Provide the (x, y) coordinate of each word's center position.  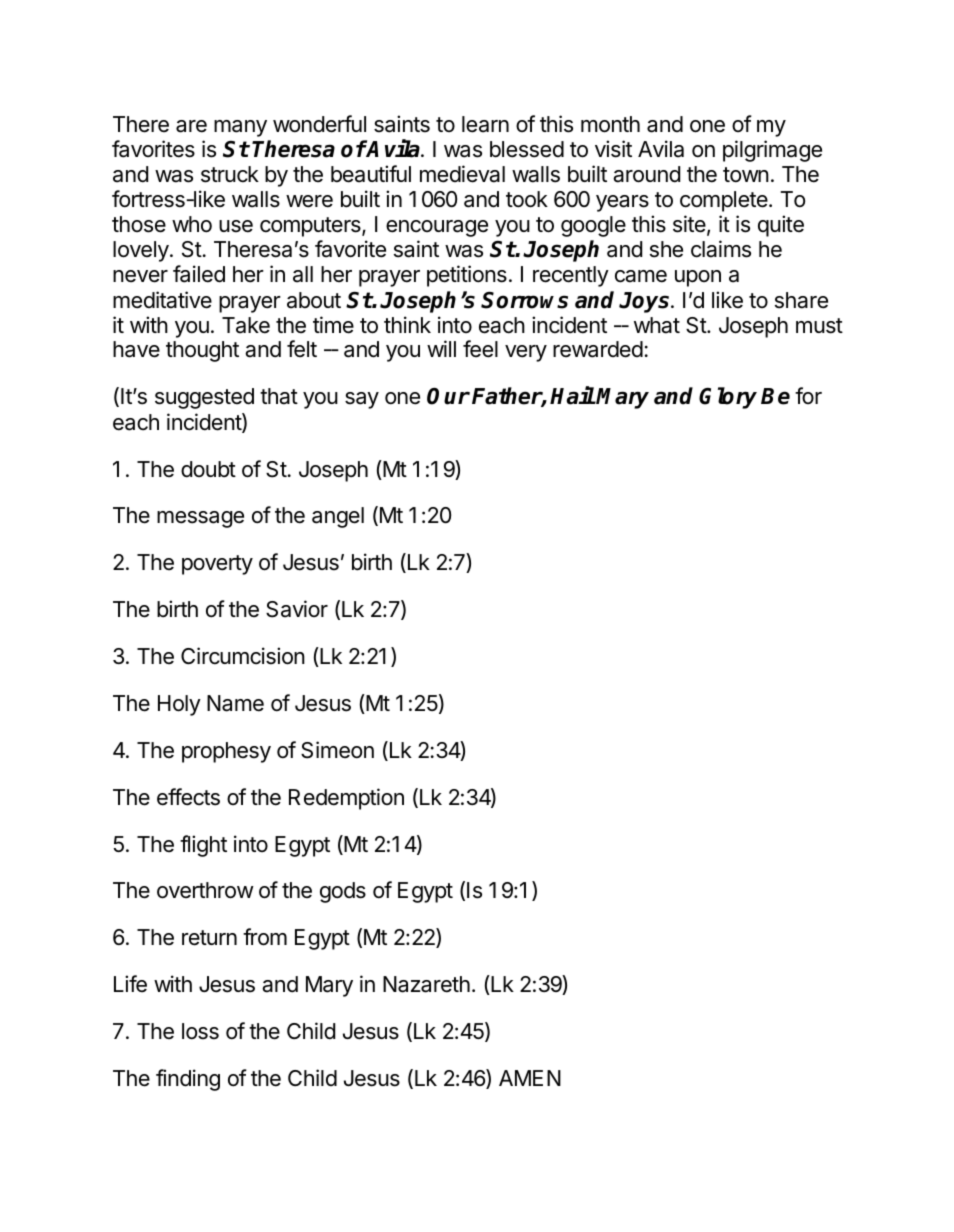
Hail (572, 396)
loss (200, 1031)
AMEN (530, 1078)
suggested (204, 398)
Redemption (346, 799)
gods (343, 892)
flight (203, 846)
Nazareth (426, 984)
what (657, 325)
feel (480, 349)
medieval (462, 174)
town (746, 175)
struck (230, 174)
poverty (217, 565)
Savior (297, 609)
